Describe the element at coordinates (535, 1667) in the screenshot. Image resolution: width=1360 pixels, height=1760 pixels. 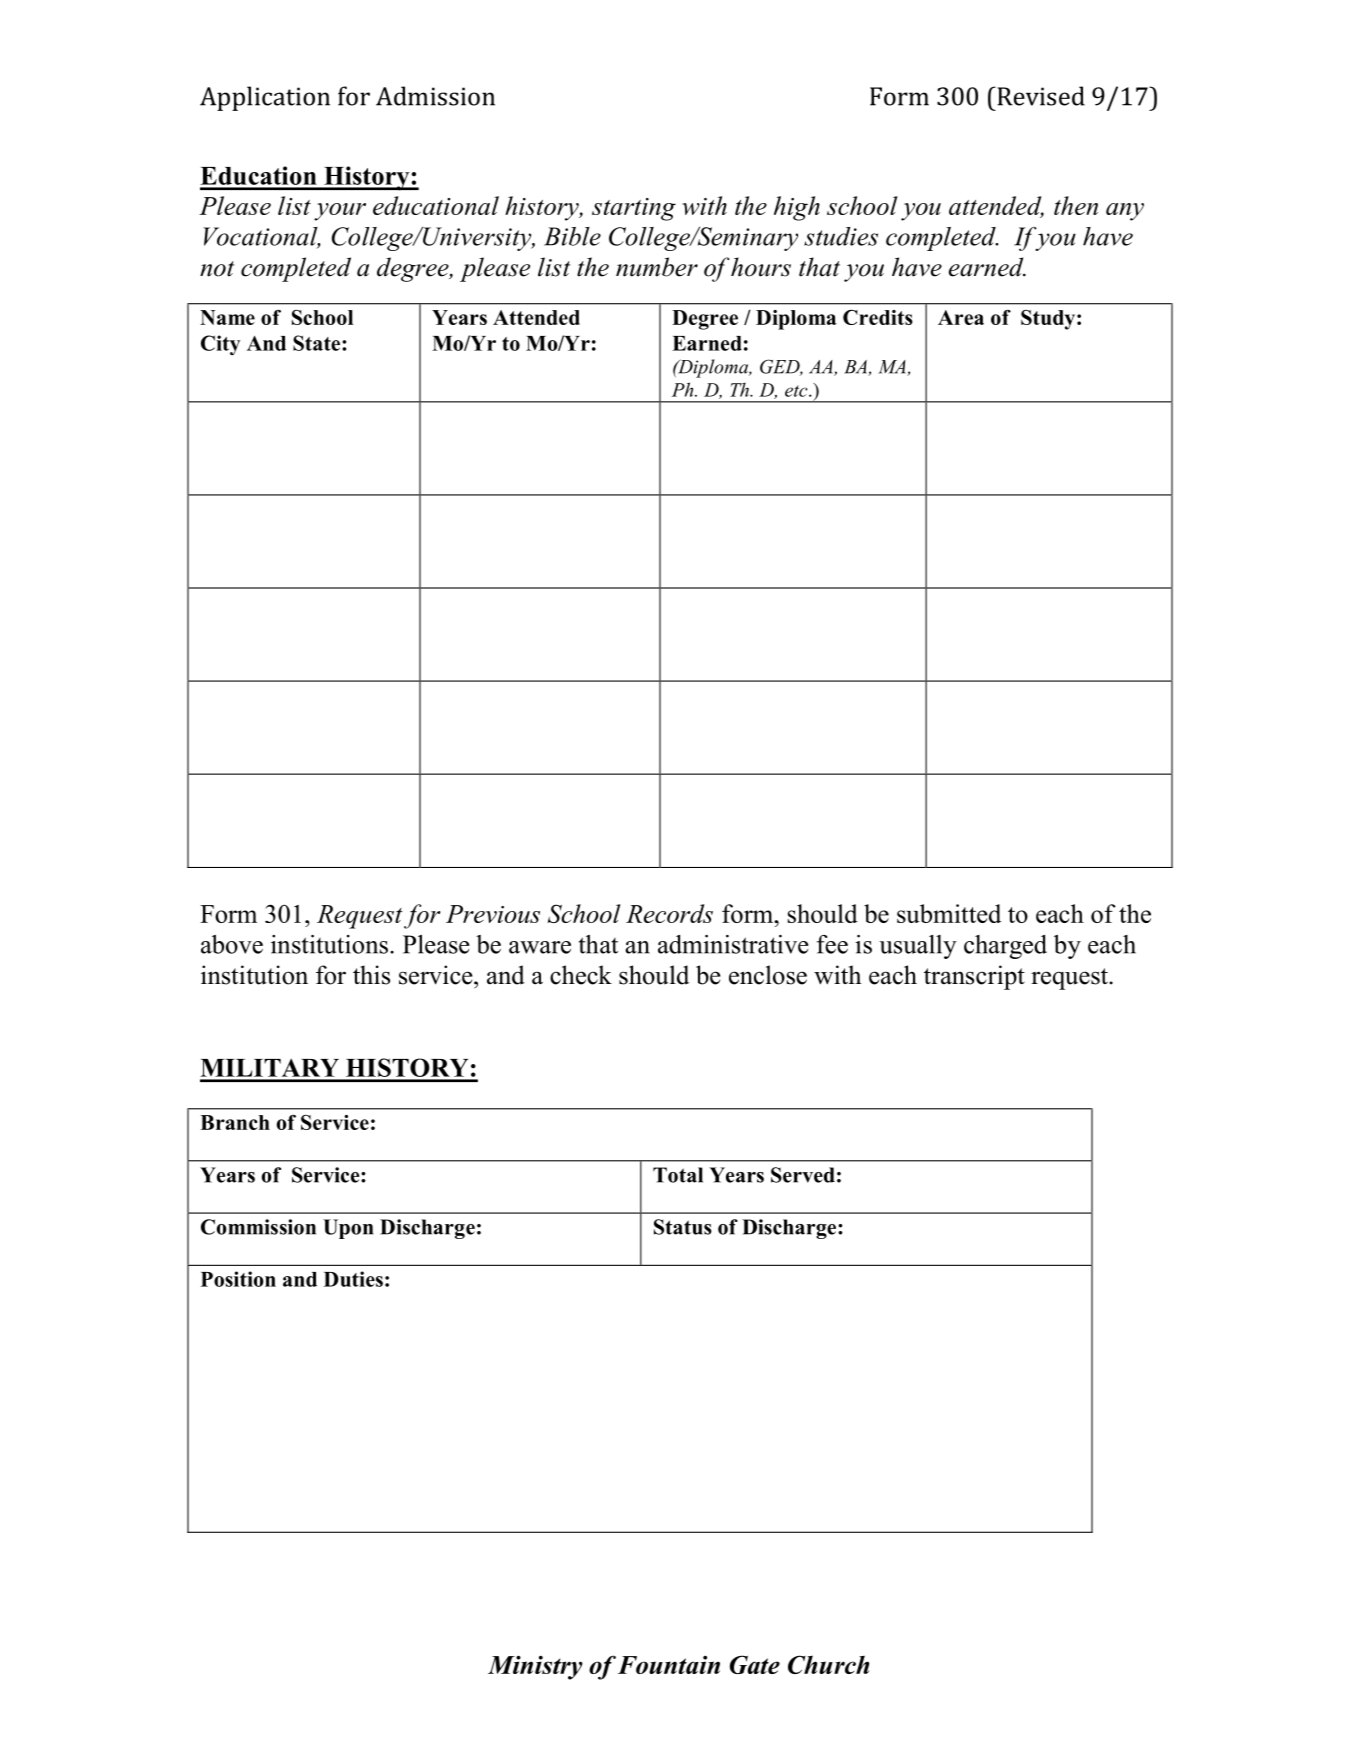
I see `Ministry` at that location.
